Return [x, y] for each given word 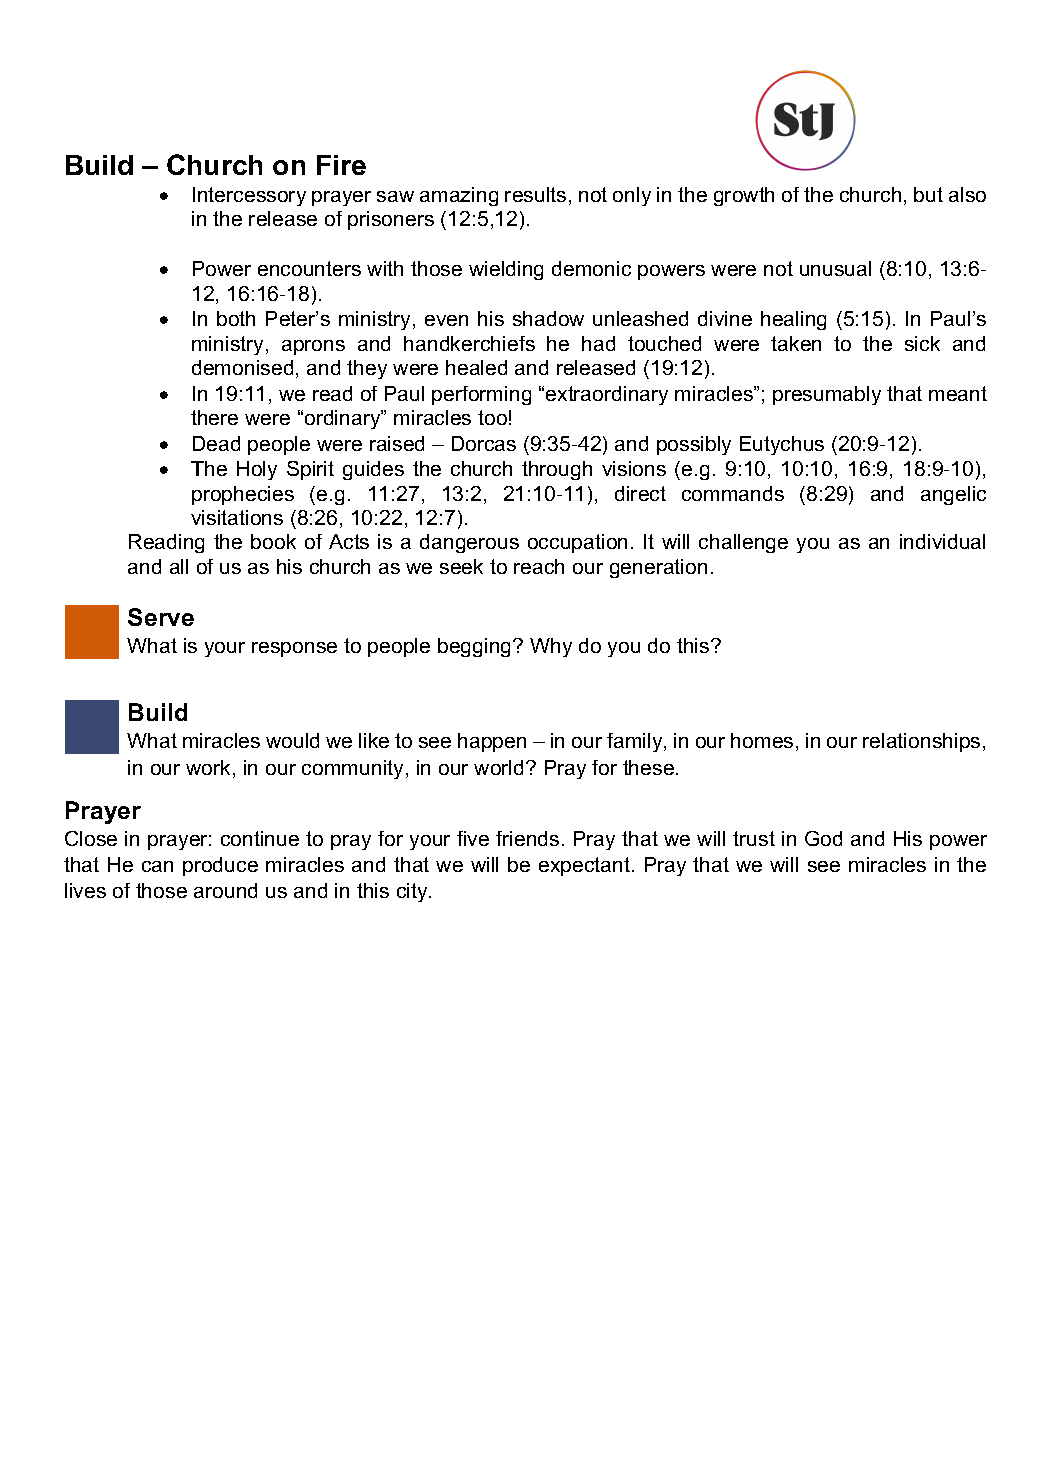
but [928, 194]
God [823, 838]
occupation [577, 543]
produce [220, 866]
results [535, 194]
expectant [584, 866]
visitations [237, 517]
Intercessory [249, 196]
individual [942, 541]
